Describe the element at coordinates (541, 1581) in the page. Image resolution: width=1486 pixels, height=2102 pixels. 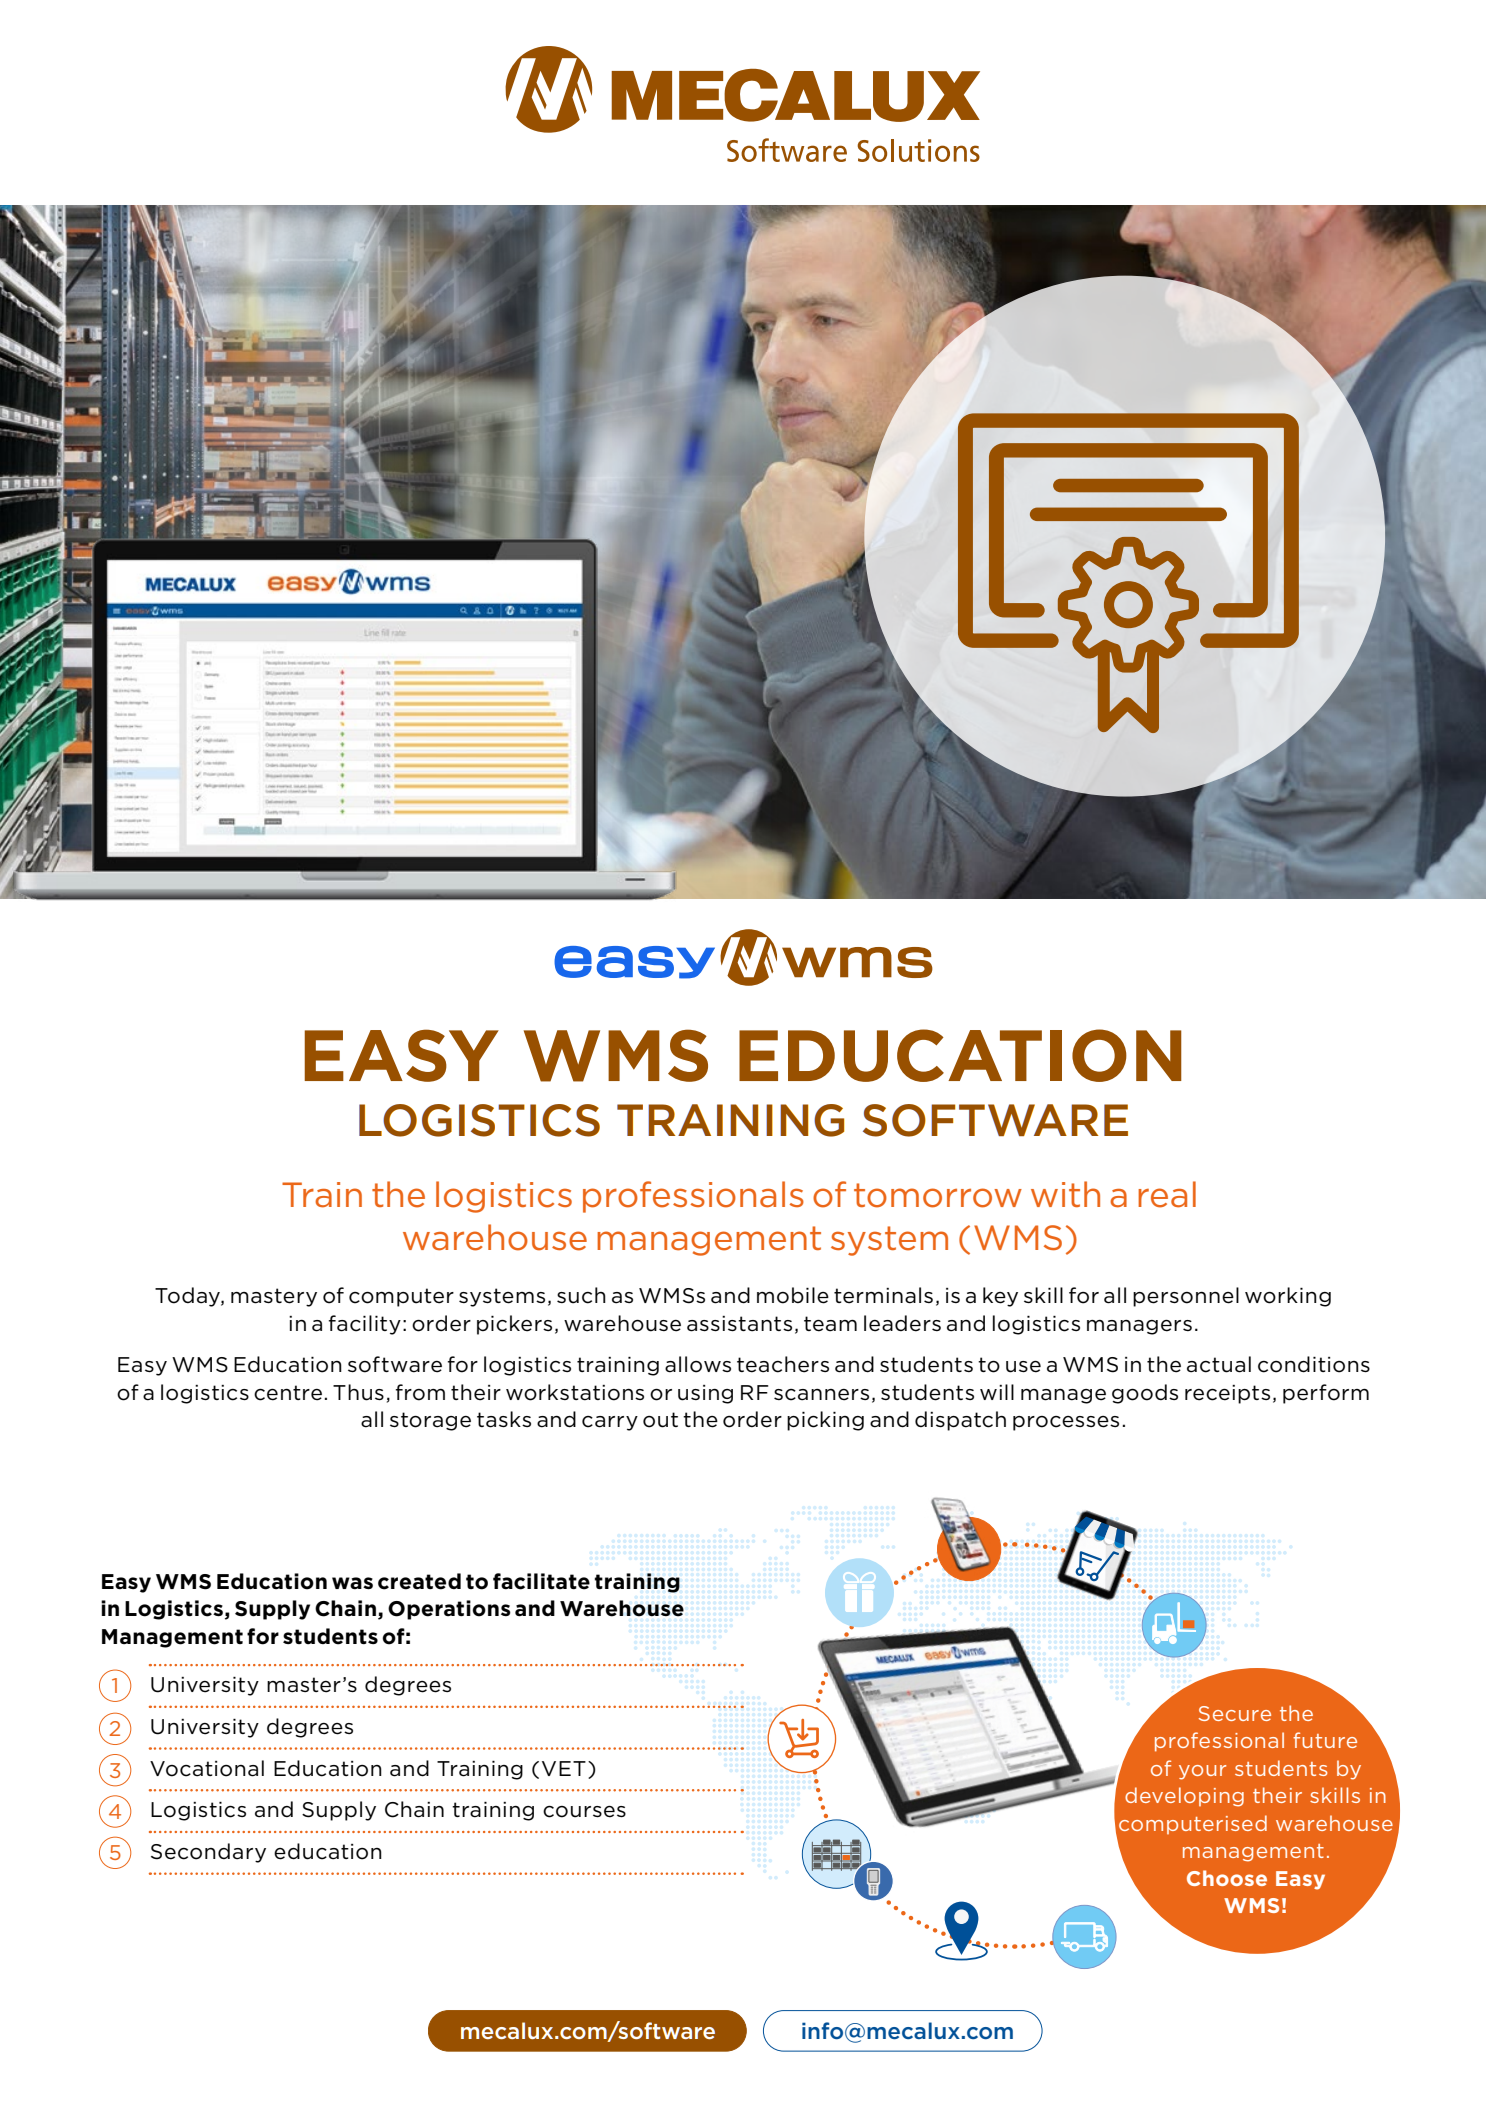
I see `facilitate` at that location.
